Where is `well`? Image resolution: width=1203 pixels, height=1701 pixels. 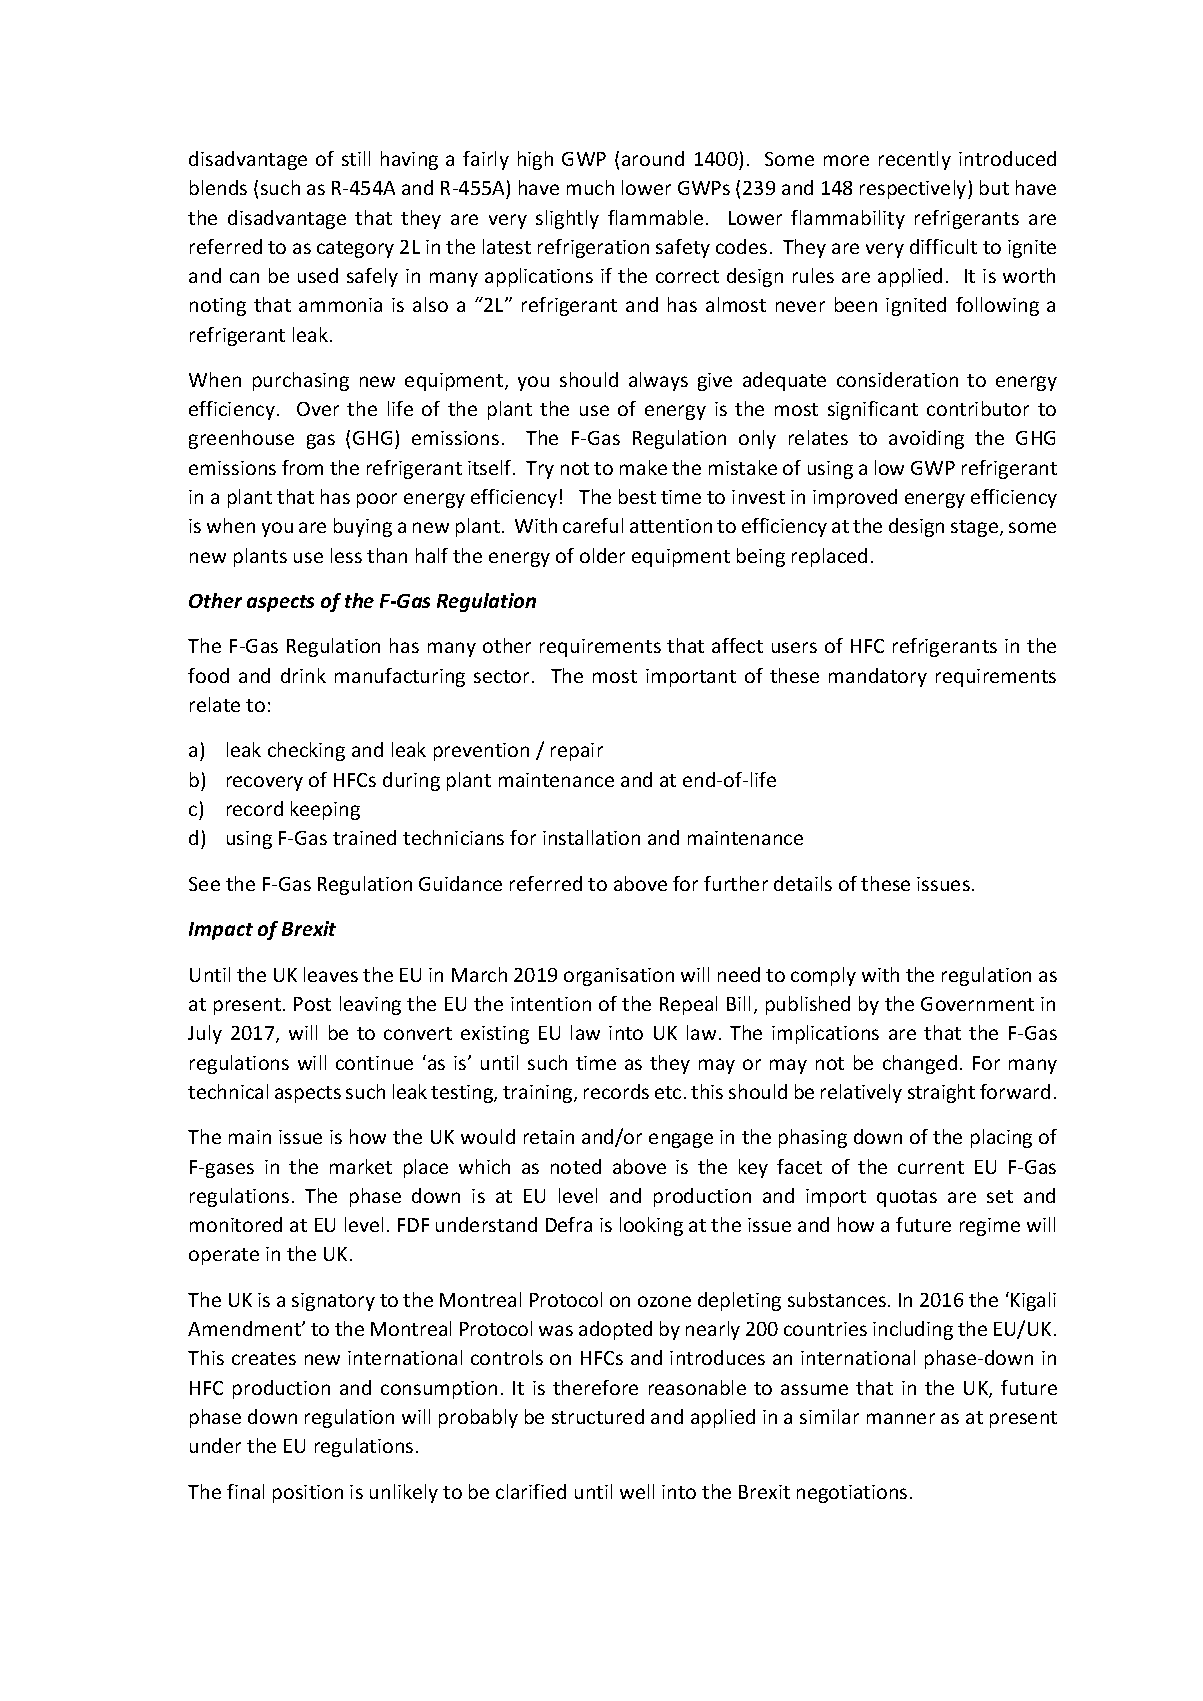 well is located at coordinates (637, 1491).
